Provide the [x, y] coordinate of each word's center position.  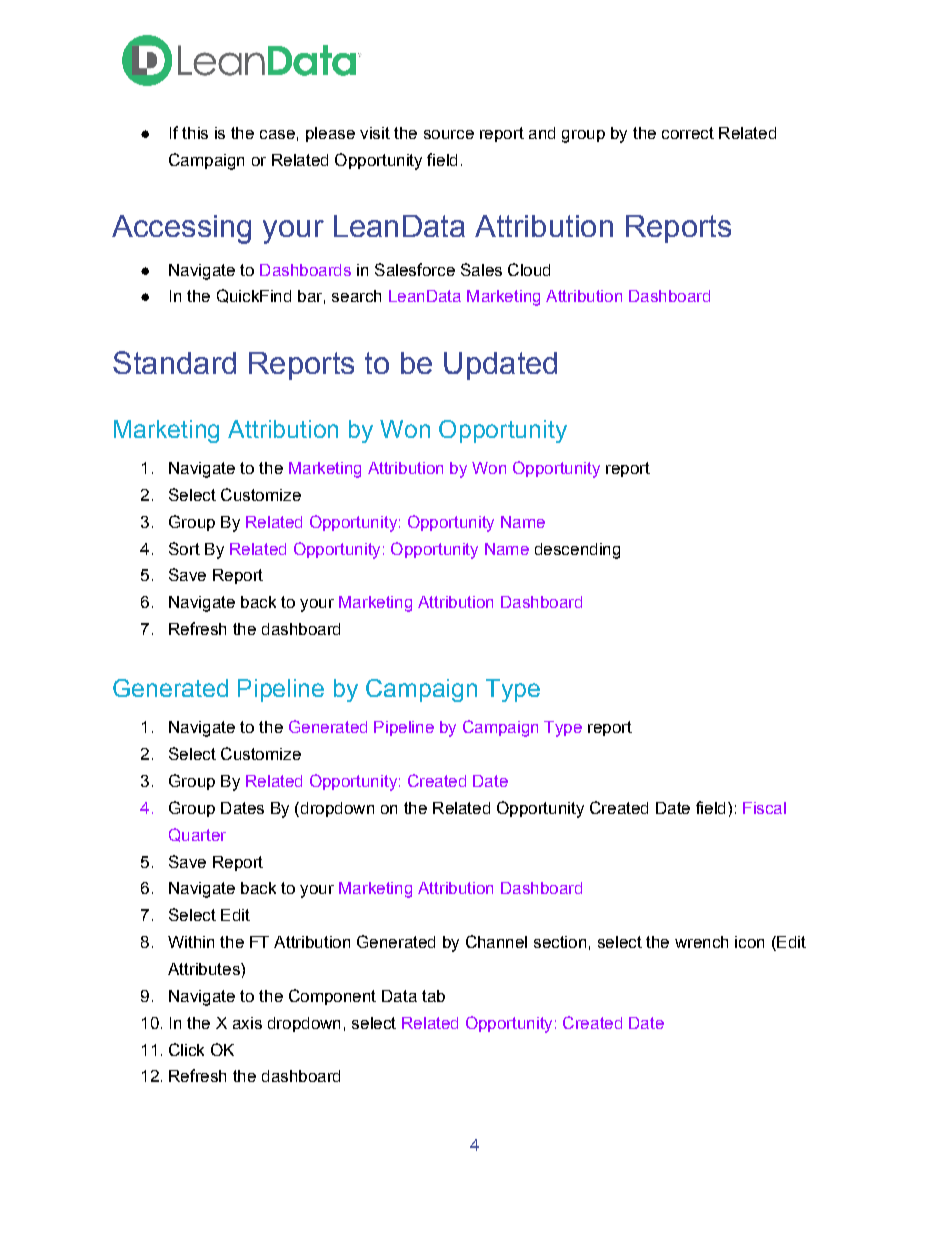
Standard [174, 362]
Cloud [529, 269]
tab [433, 996]
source [449, 134]
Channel [496, 941]
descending [577, 551]
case [277, 134]
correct [688, 133]
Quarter [197, 835]
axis [247, 1023]
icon [749, 942]
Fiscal [764, 808]
